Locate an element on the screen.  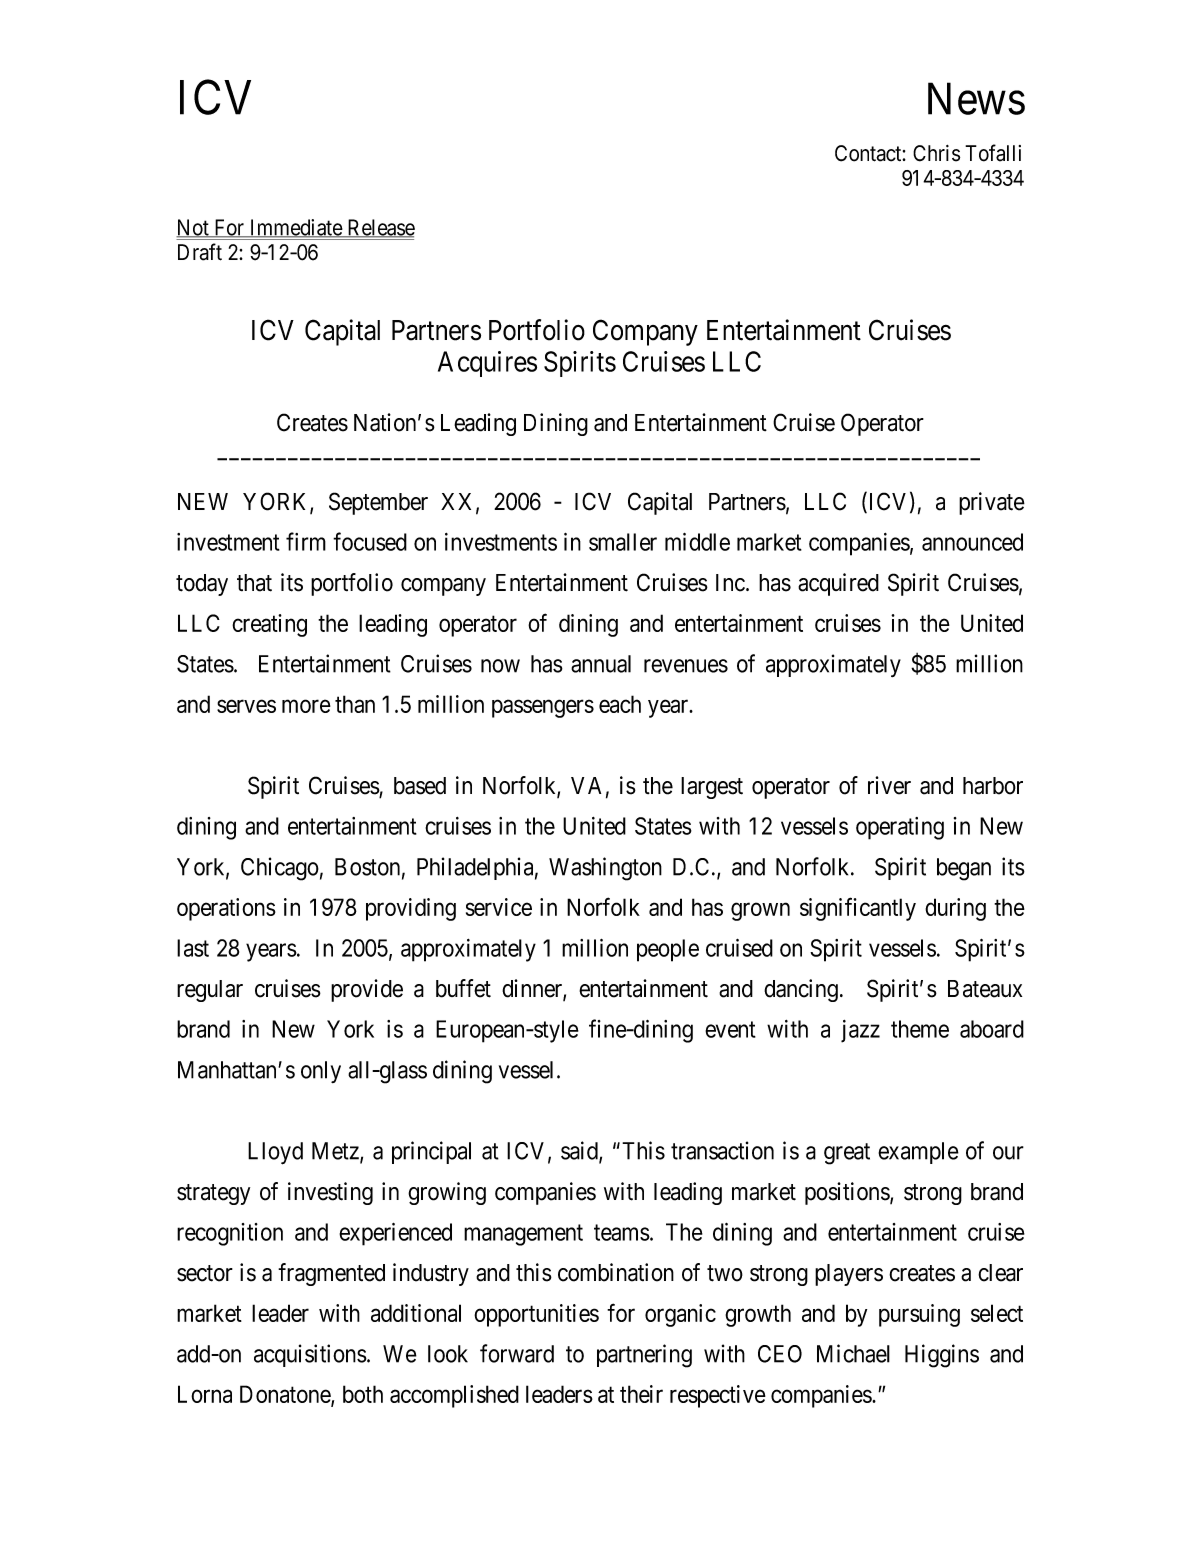
Higgins is located at coordinates (942, 1356).
